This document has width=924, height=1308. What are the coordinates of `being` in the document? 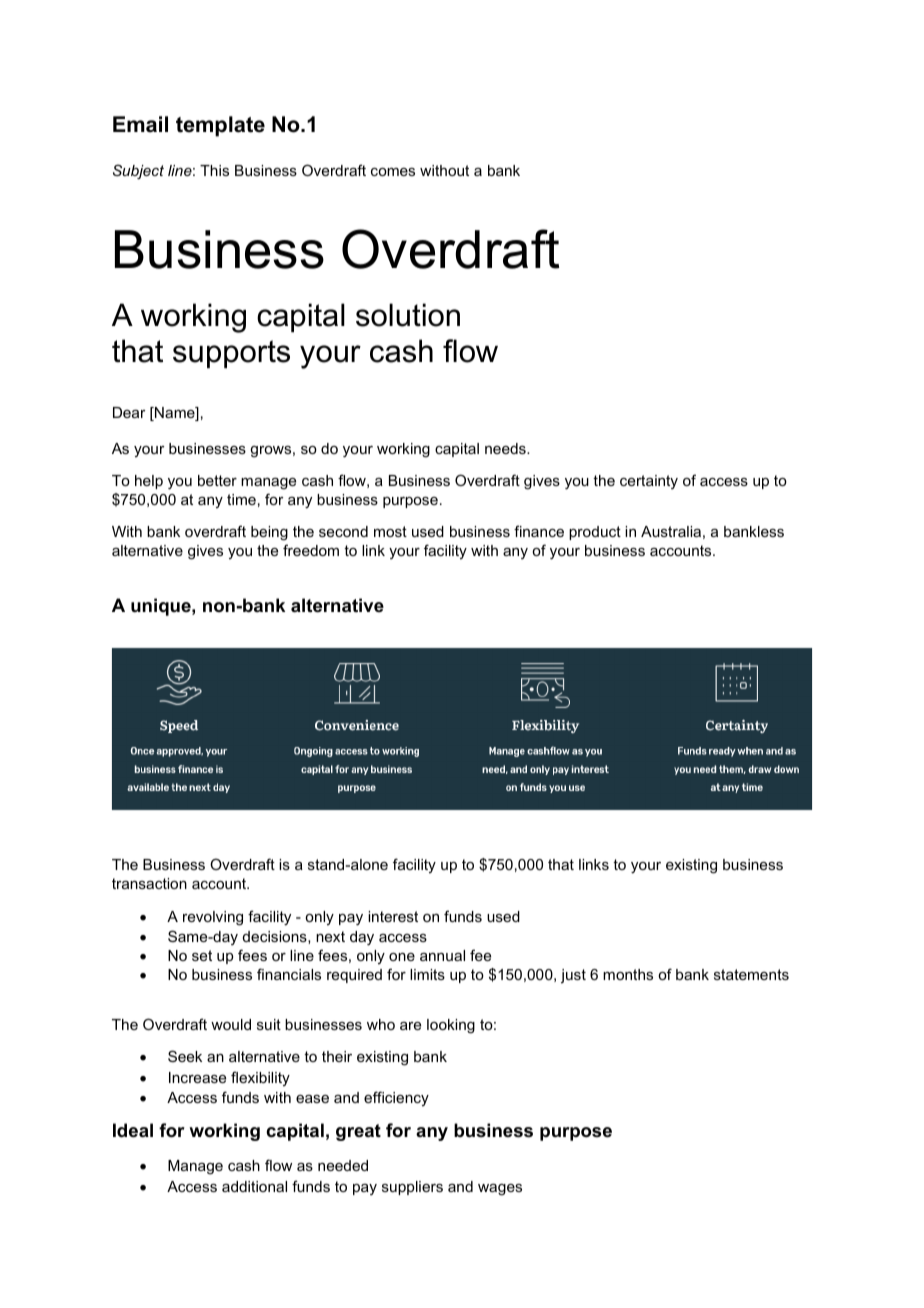 It's located at (269, 533).
